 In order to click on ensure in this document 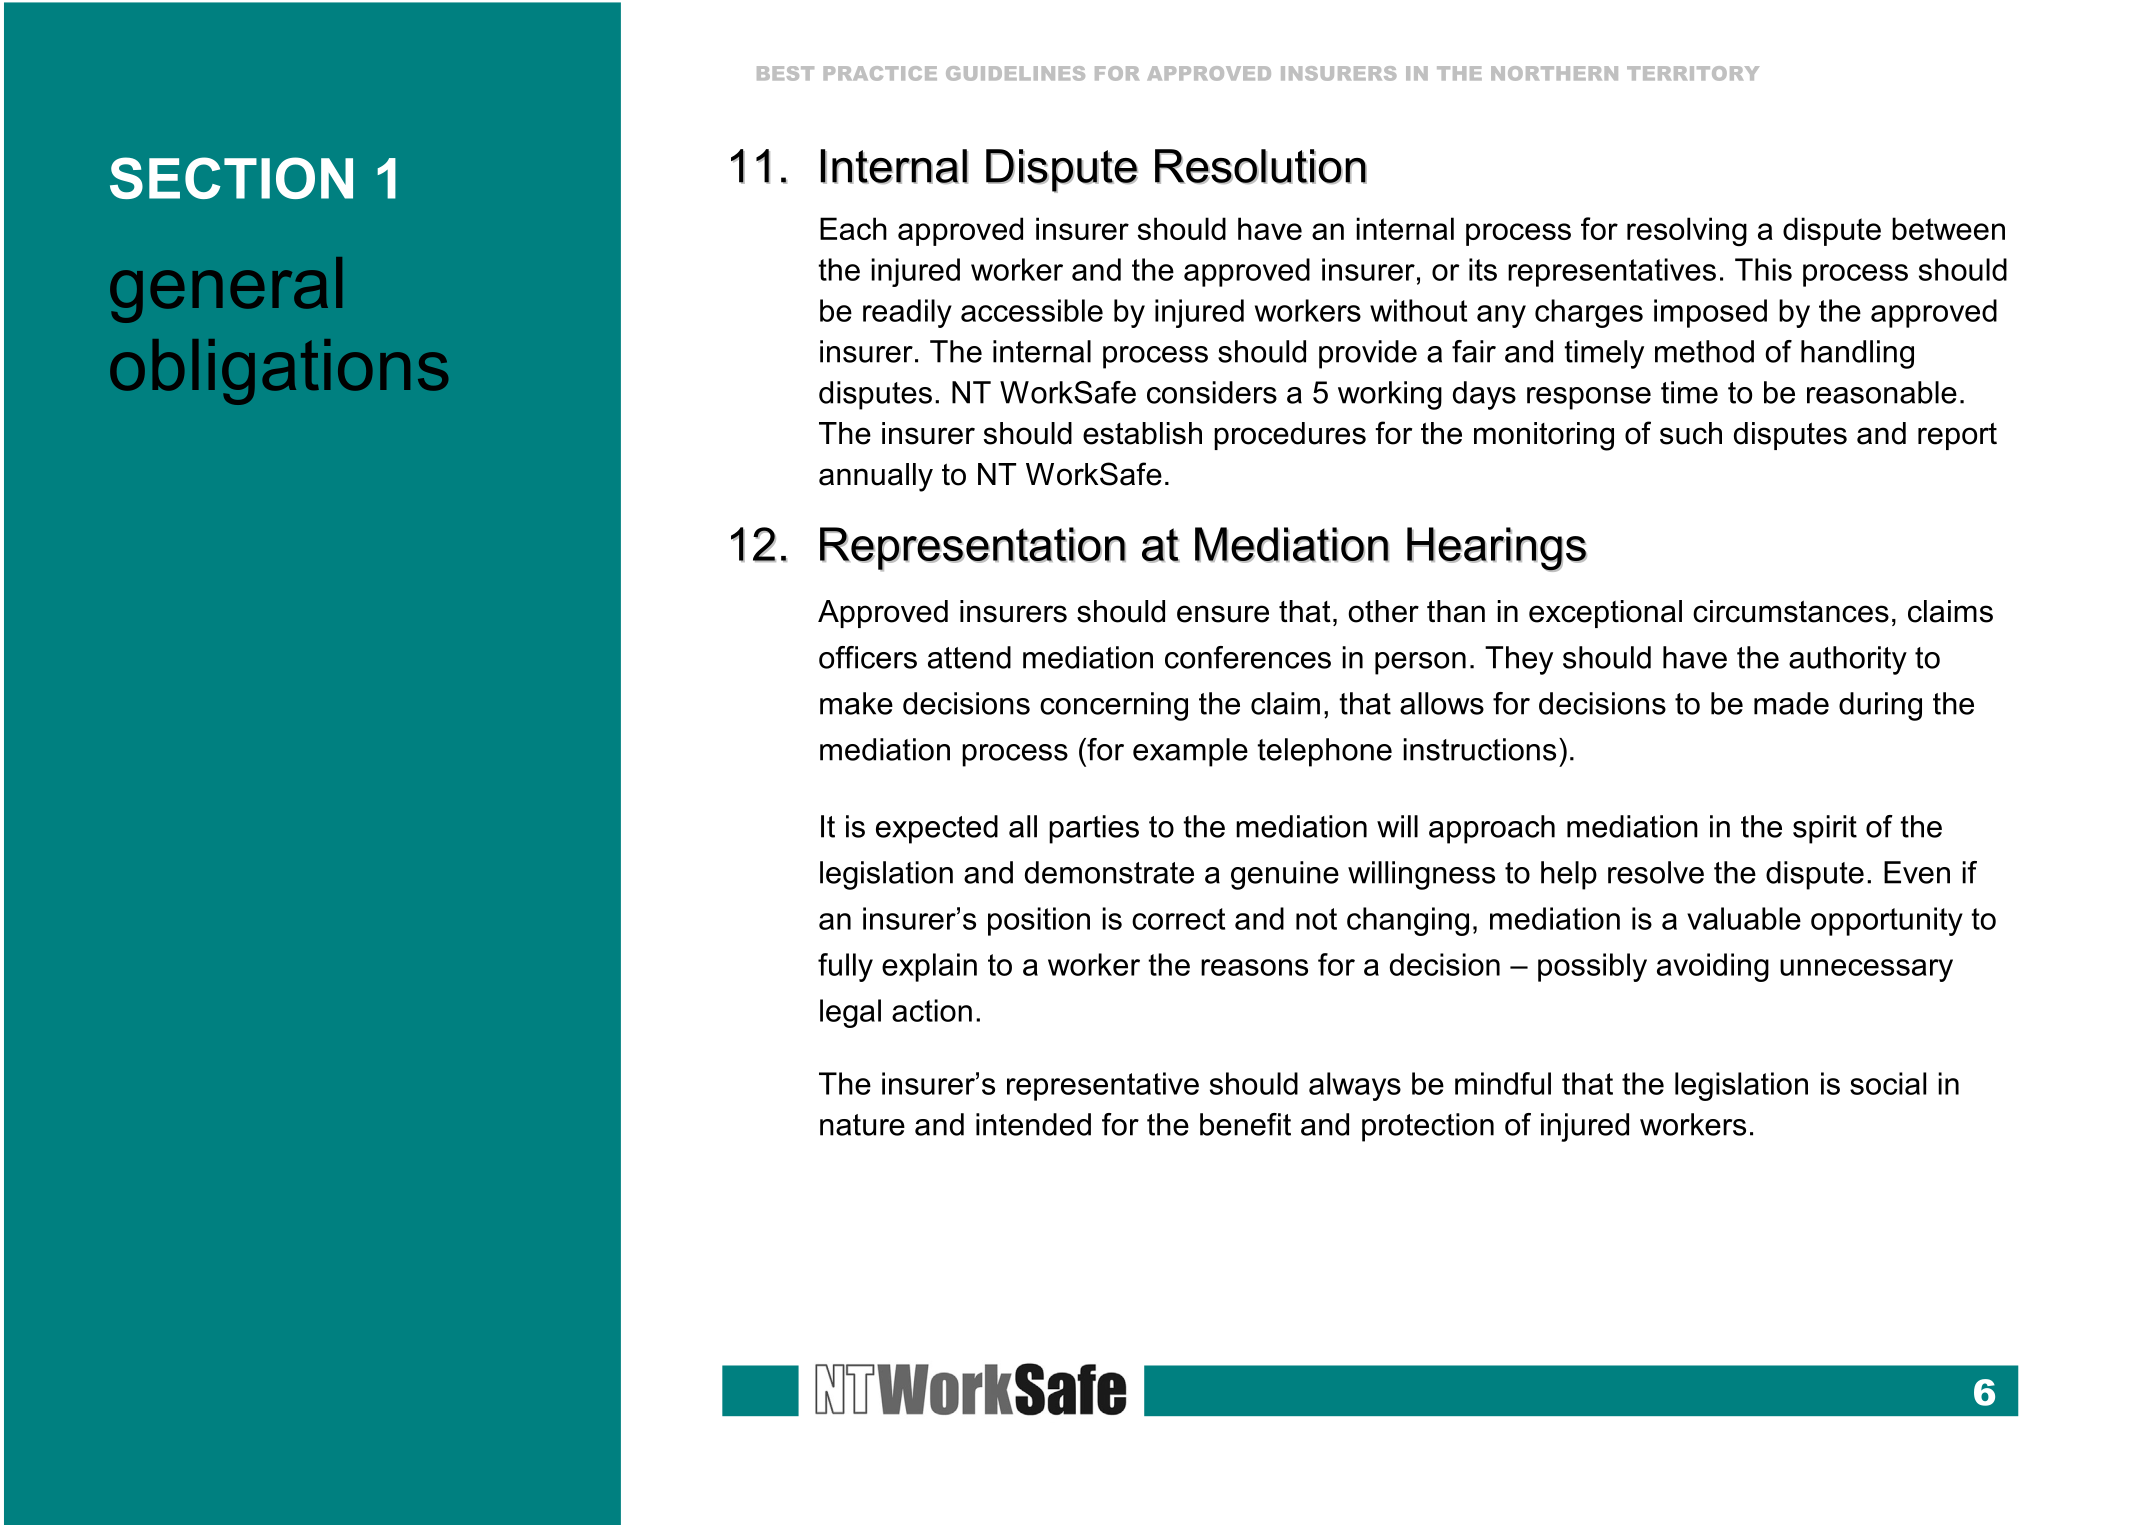, I will do `click(1223, 614)`.
